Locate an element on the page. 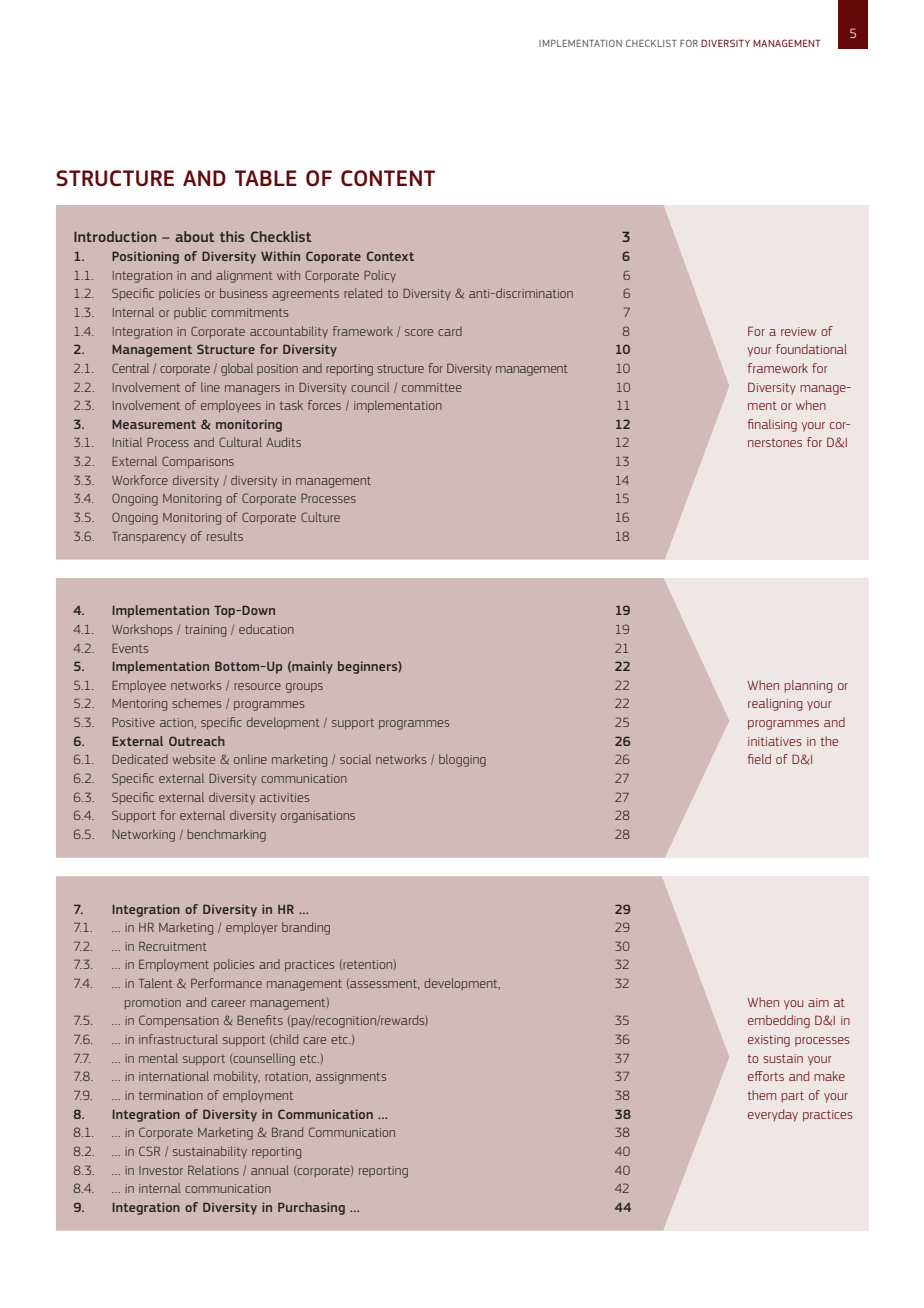 The image size is (924, 1308). about is located at coordinates (194, 236).
